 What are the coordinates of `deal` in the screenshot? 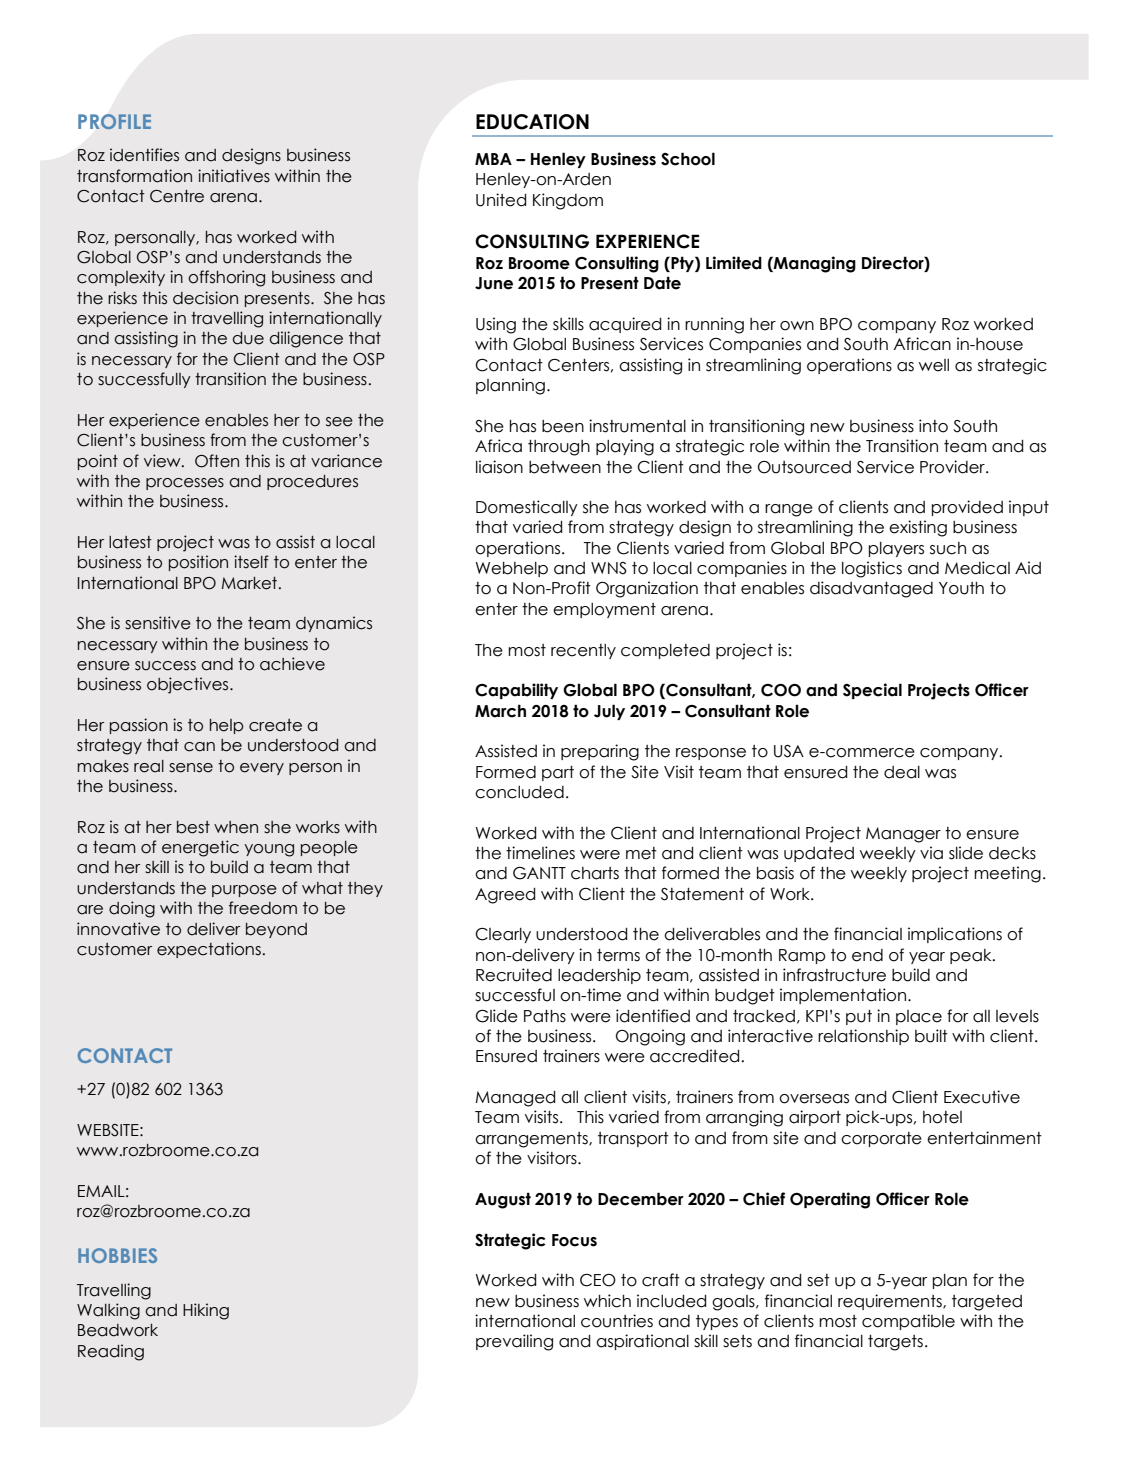 It's located at (902, 772).
